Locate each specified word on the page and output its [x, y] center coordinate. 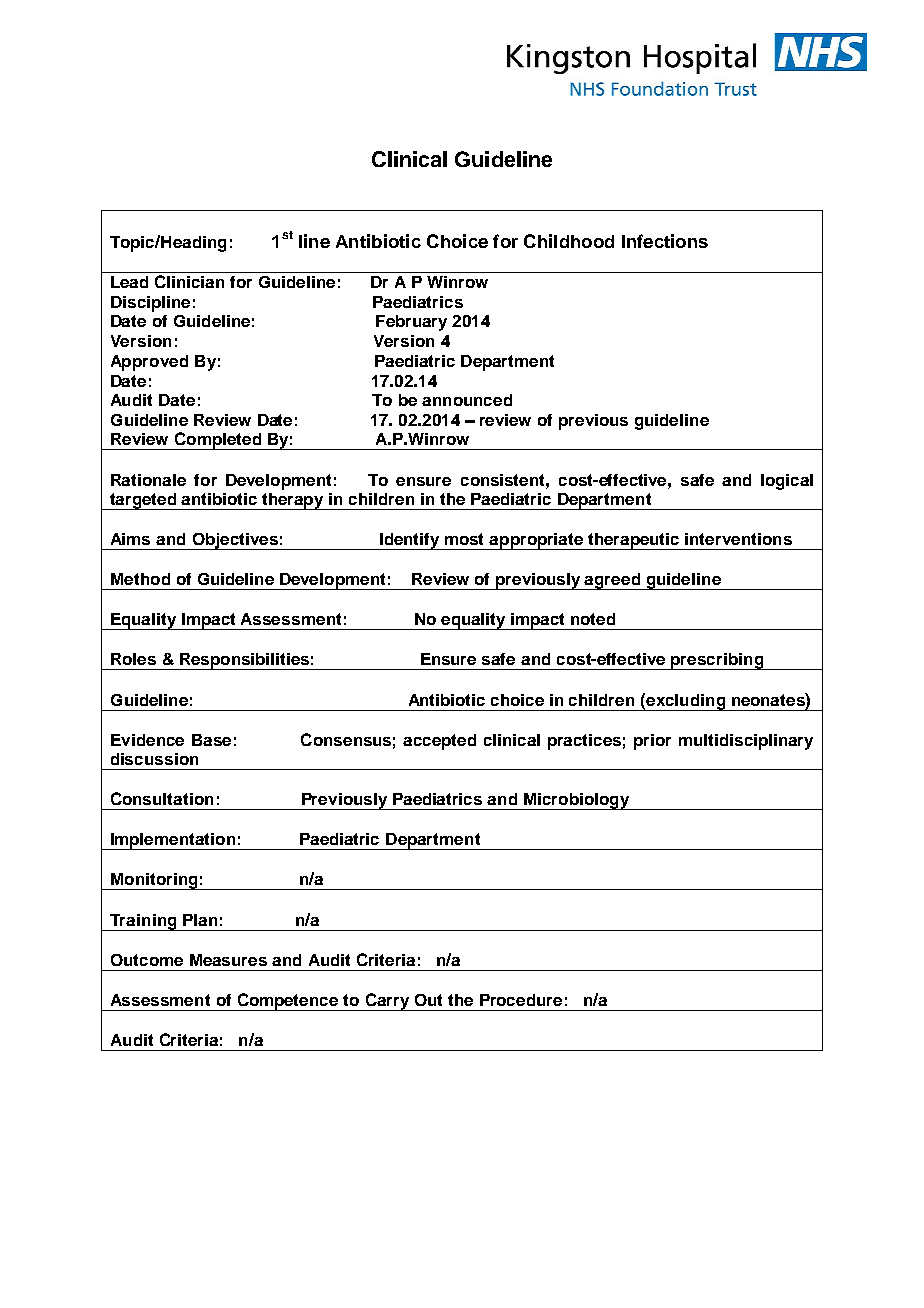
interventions [738, 539]
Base [211, 740]
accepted [439, 742]
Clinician [189, 281]
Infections [665, 241]
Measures [228, 960]
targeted [143, 501]
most [464, 539]
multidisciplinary [746, 742]
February [411, 323]
